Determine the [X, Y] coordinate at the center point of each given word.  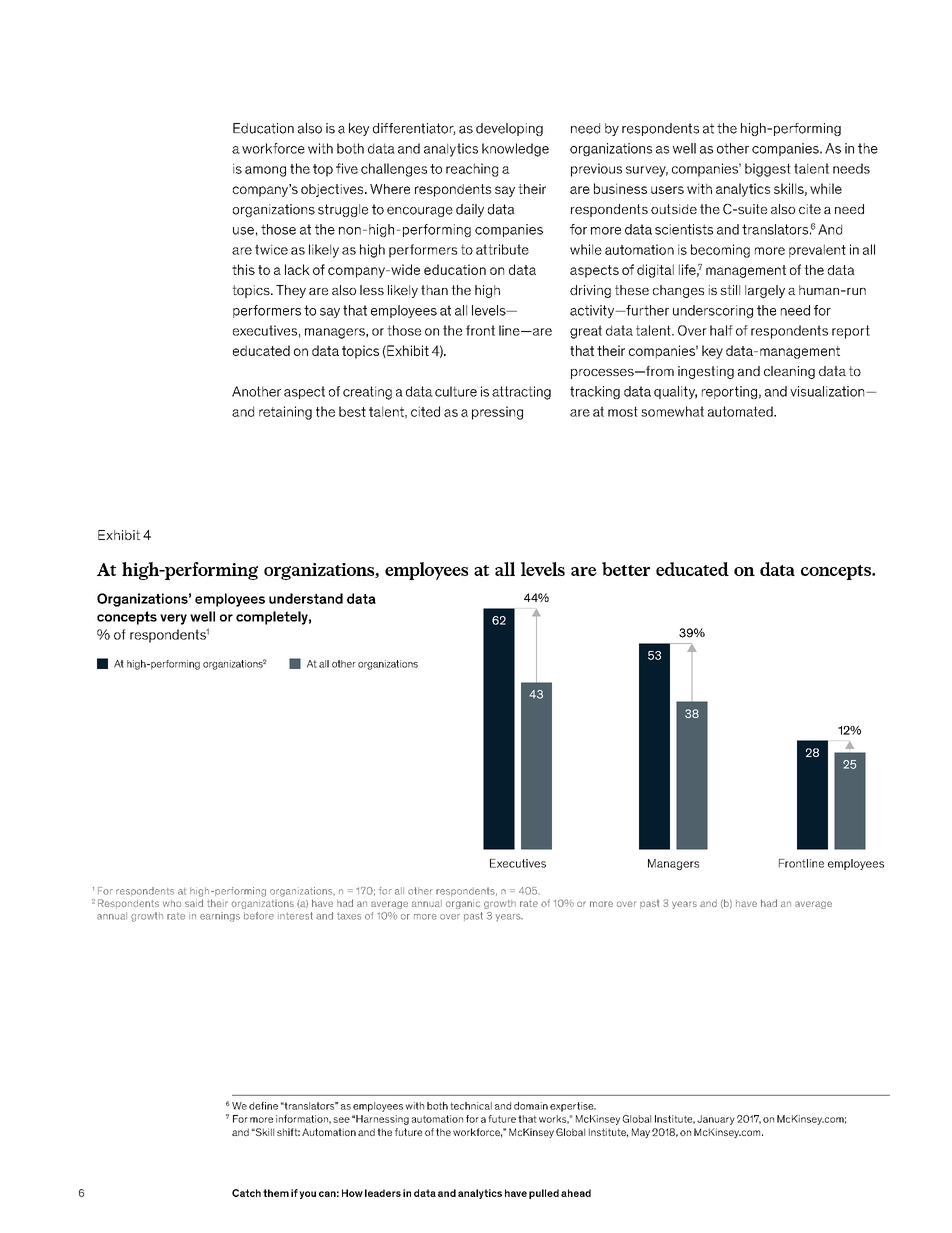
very [173, 619]
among [265, 171]
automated [741, 411]
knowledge [515, 150]
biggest [768, 170]
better [626, 569]
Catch [246, 1193]
